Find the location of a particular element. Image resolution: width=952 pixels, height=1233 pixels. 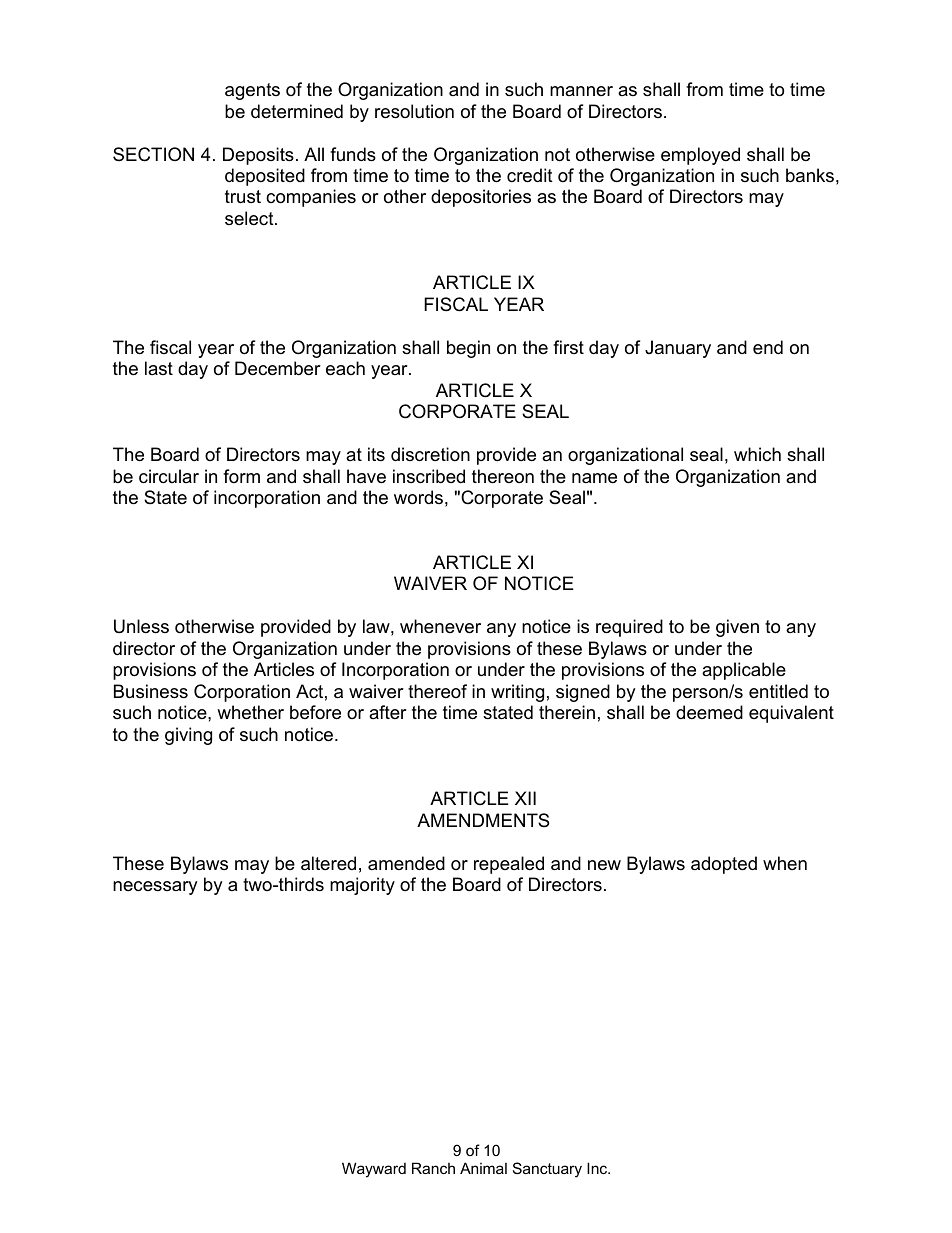

given is located at coordinates (737, 628).
